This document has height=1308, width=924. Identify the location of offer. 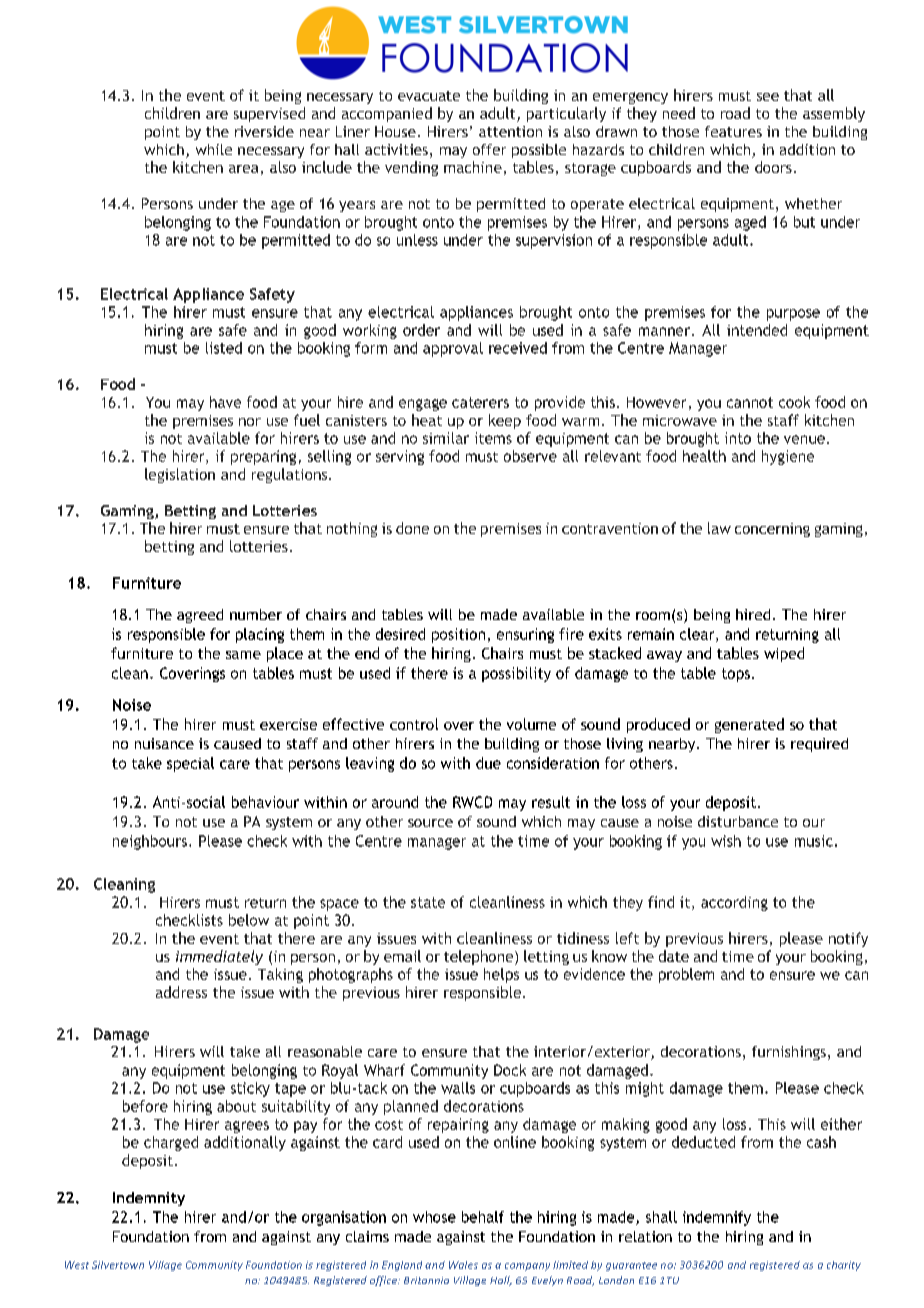
(489, 149).
